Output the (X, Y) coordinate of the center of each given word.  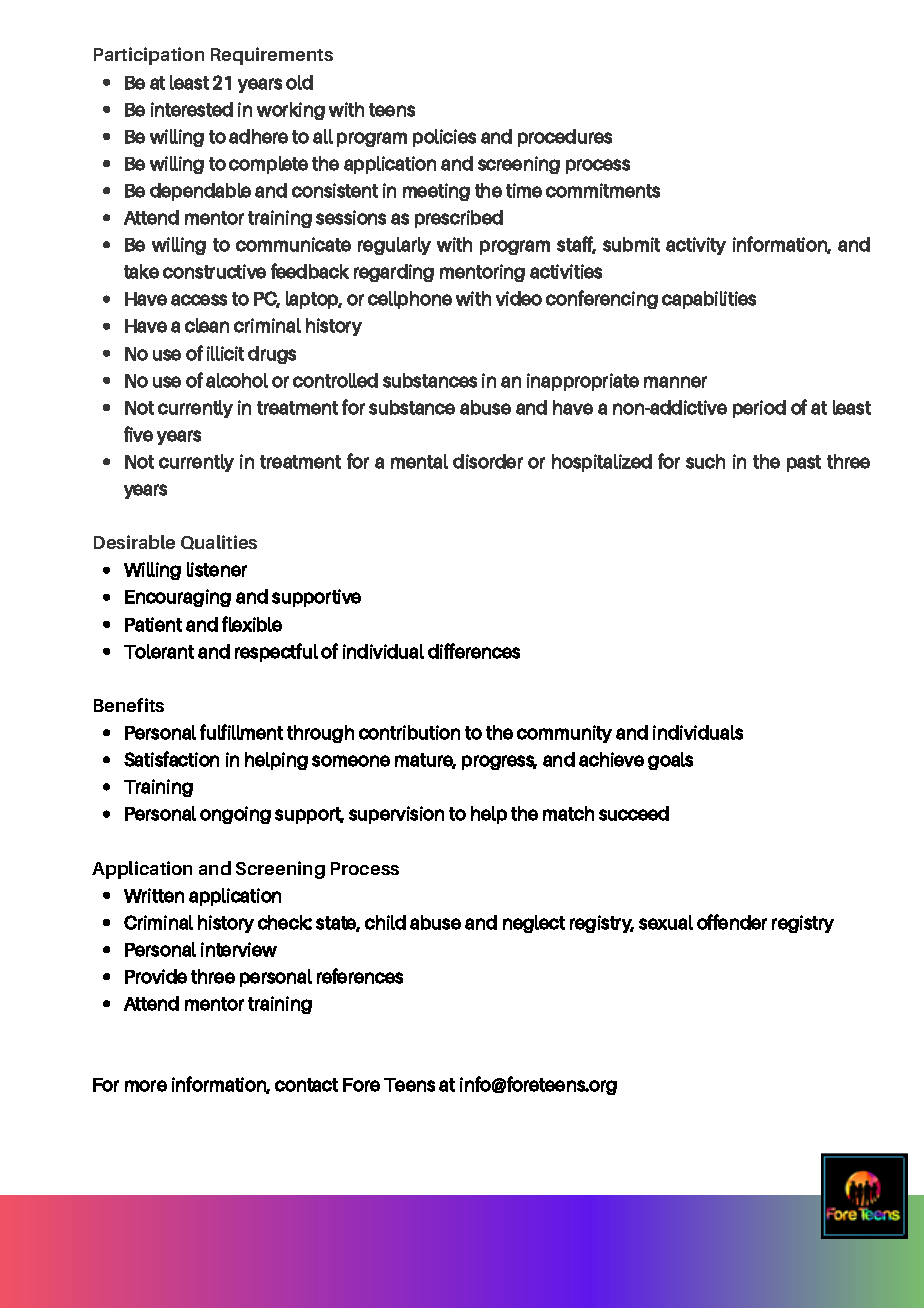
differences (474, 651)
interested (192, 109)
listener (217, 569)
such (705, 461)
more (146, 1086)
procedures (565, 138)
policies (444, 138)
